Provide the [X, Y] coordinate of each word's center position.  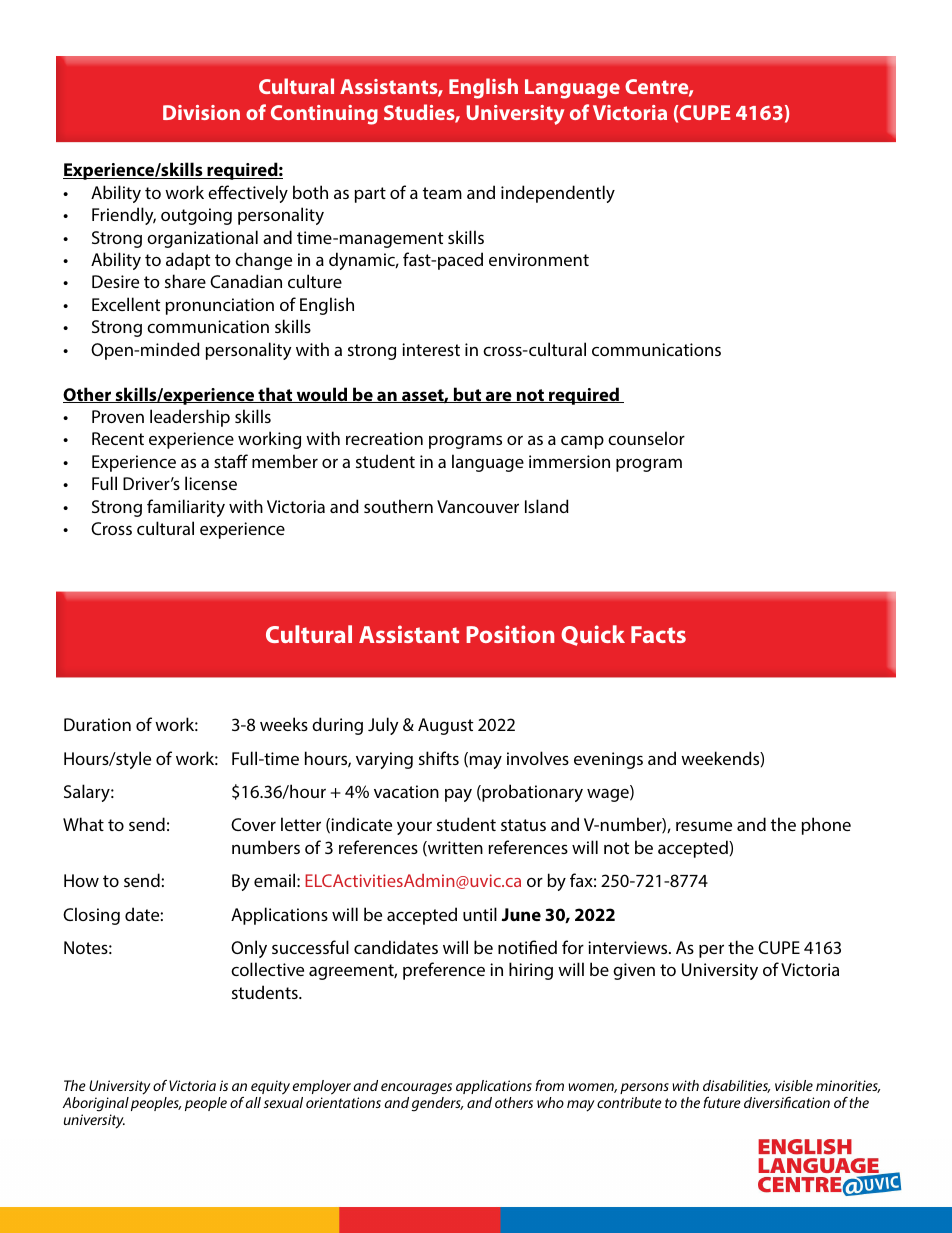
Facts [658, 634]
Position [510, 634]
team [442, 193]
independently [558, 194]
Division [201, 112]
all [253, 1102]
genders [437, 1104]
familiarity [186, 508]
